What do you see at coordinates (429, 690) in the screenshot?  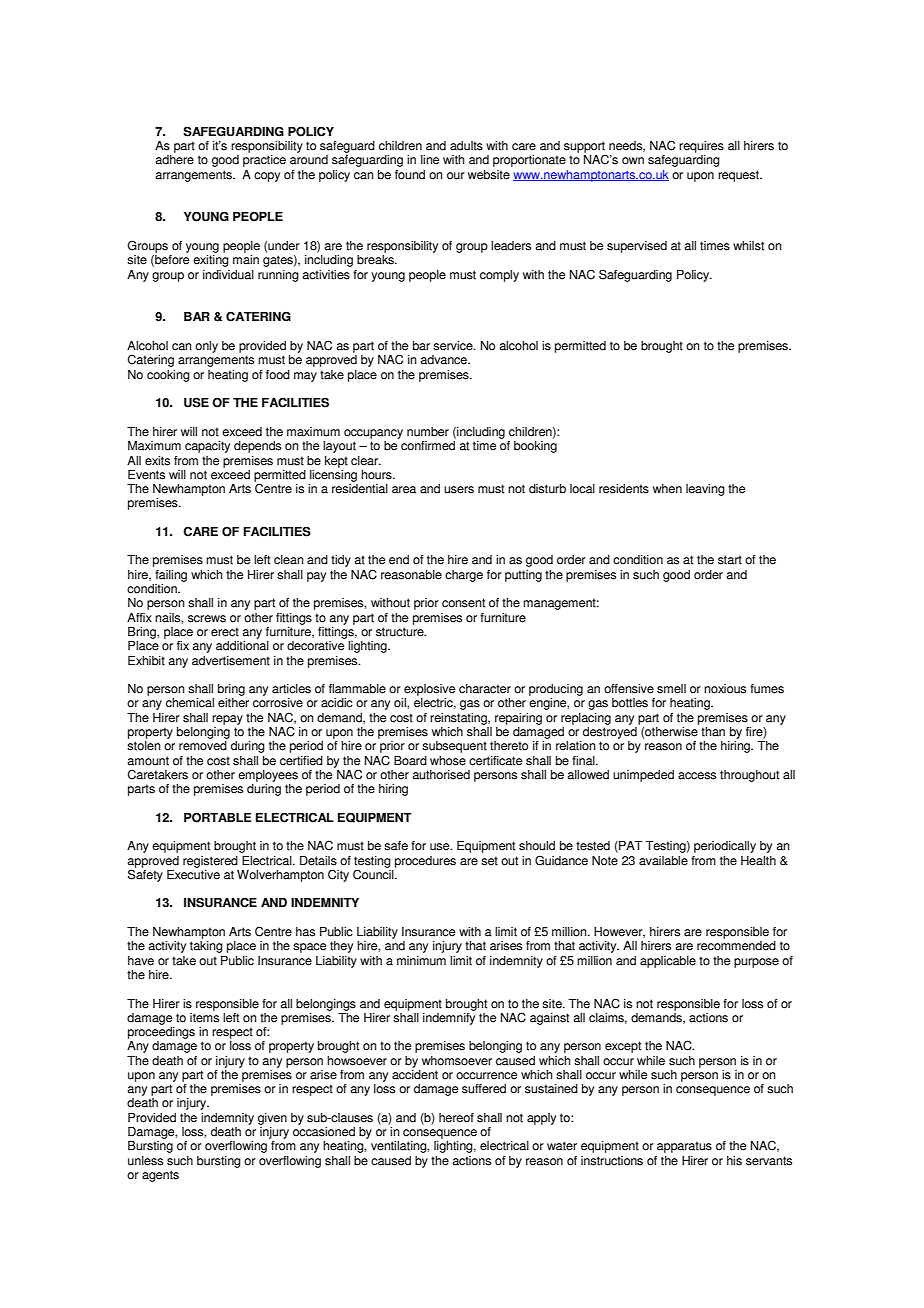 I see `explosive` at bounding box center [429, 690].
